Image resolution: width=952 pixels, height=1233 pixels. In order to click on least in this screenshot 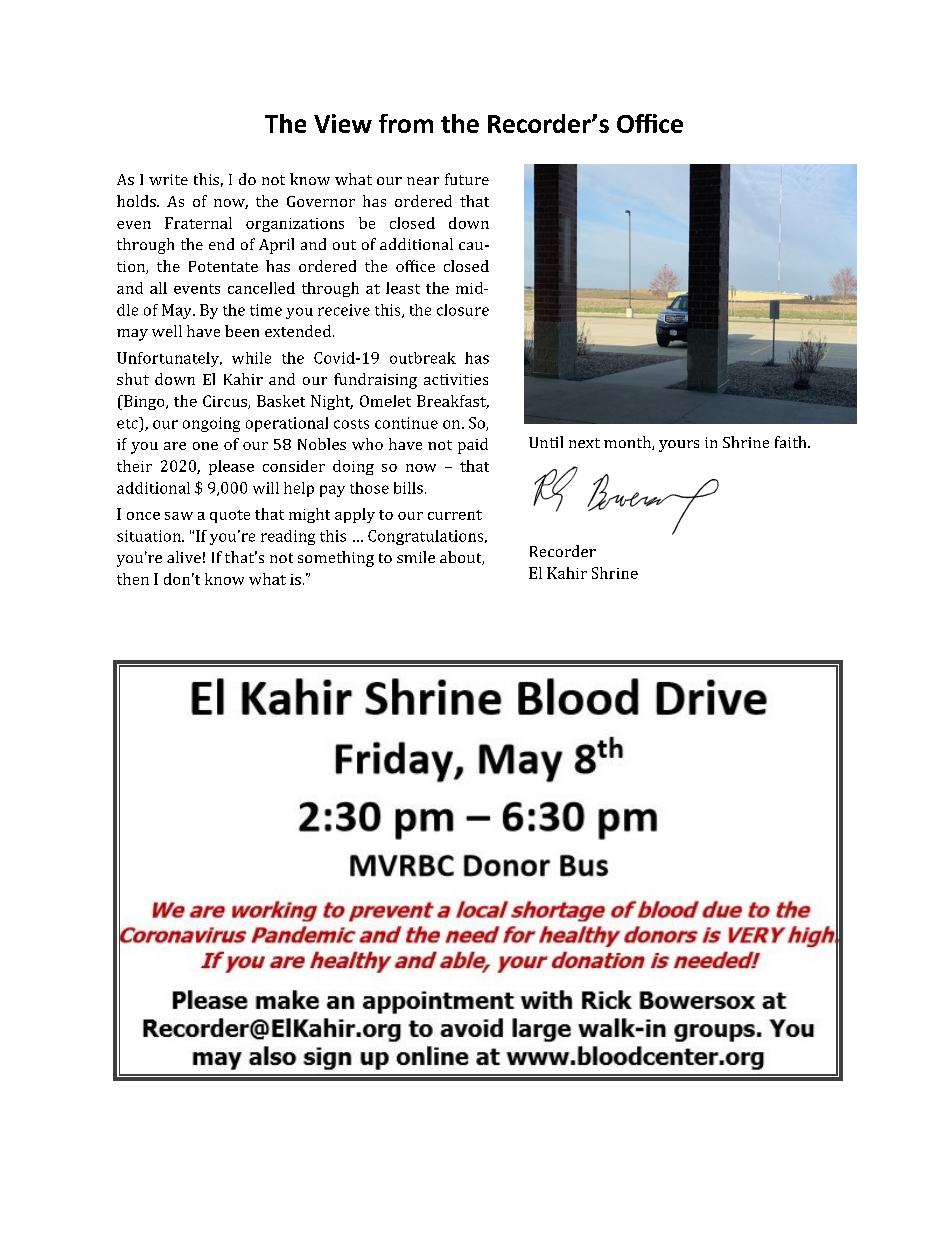, I will do `click(403, 288)`.
